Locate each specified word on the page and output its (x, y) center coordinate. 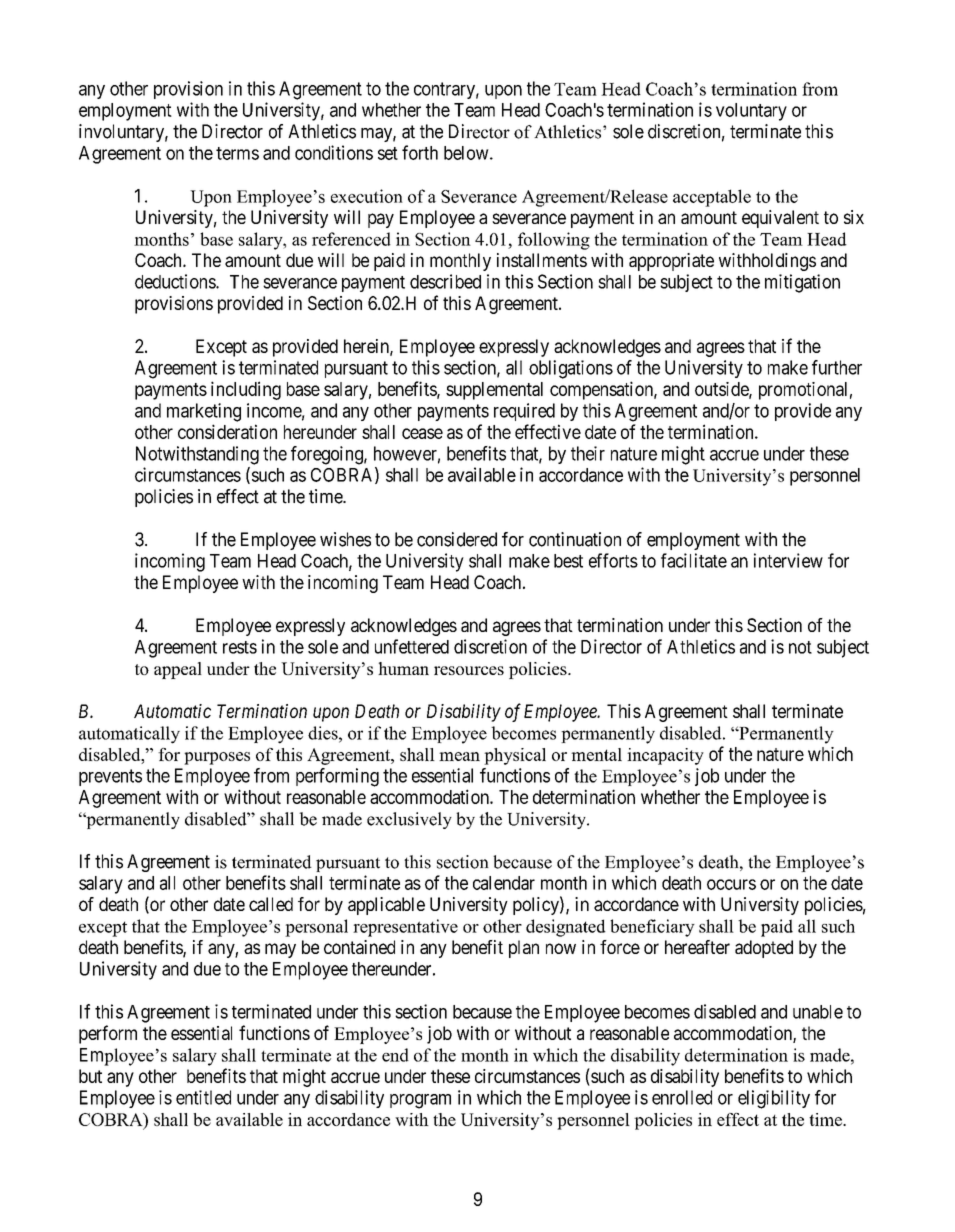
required (524, 412)
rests (240, 647)
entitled (203, 1097)
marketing (204, 412)
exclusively (409, 820)
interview (788, 560)
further (837, 367)
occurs (731, 884)
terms (237, 153)
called (271, 904)
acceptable (712, 198)
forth (420, 152)
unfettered (412, 646)
